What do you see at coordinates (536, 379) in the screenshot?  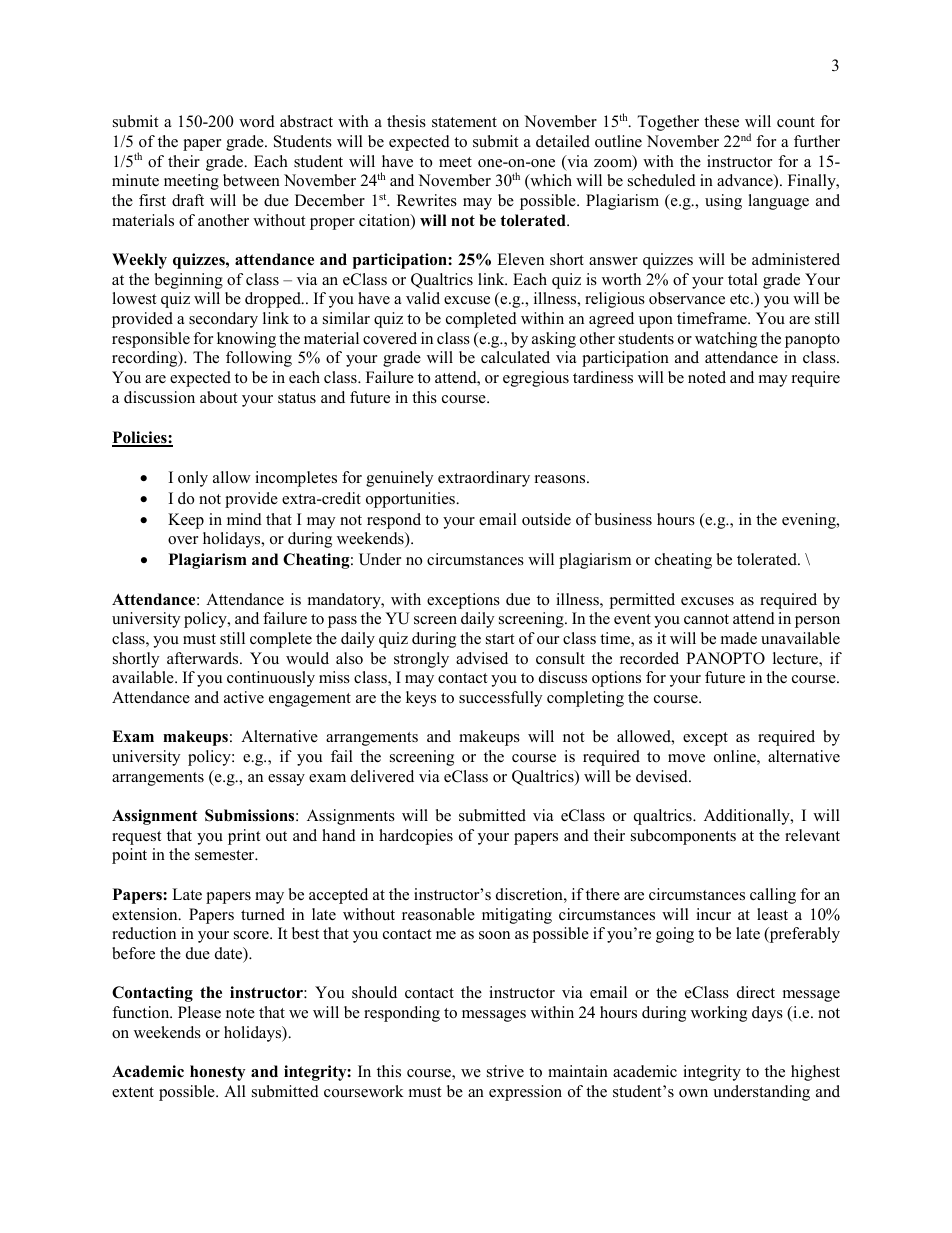 I see `egregious` at bounding box center [536, 379].
